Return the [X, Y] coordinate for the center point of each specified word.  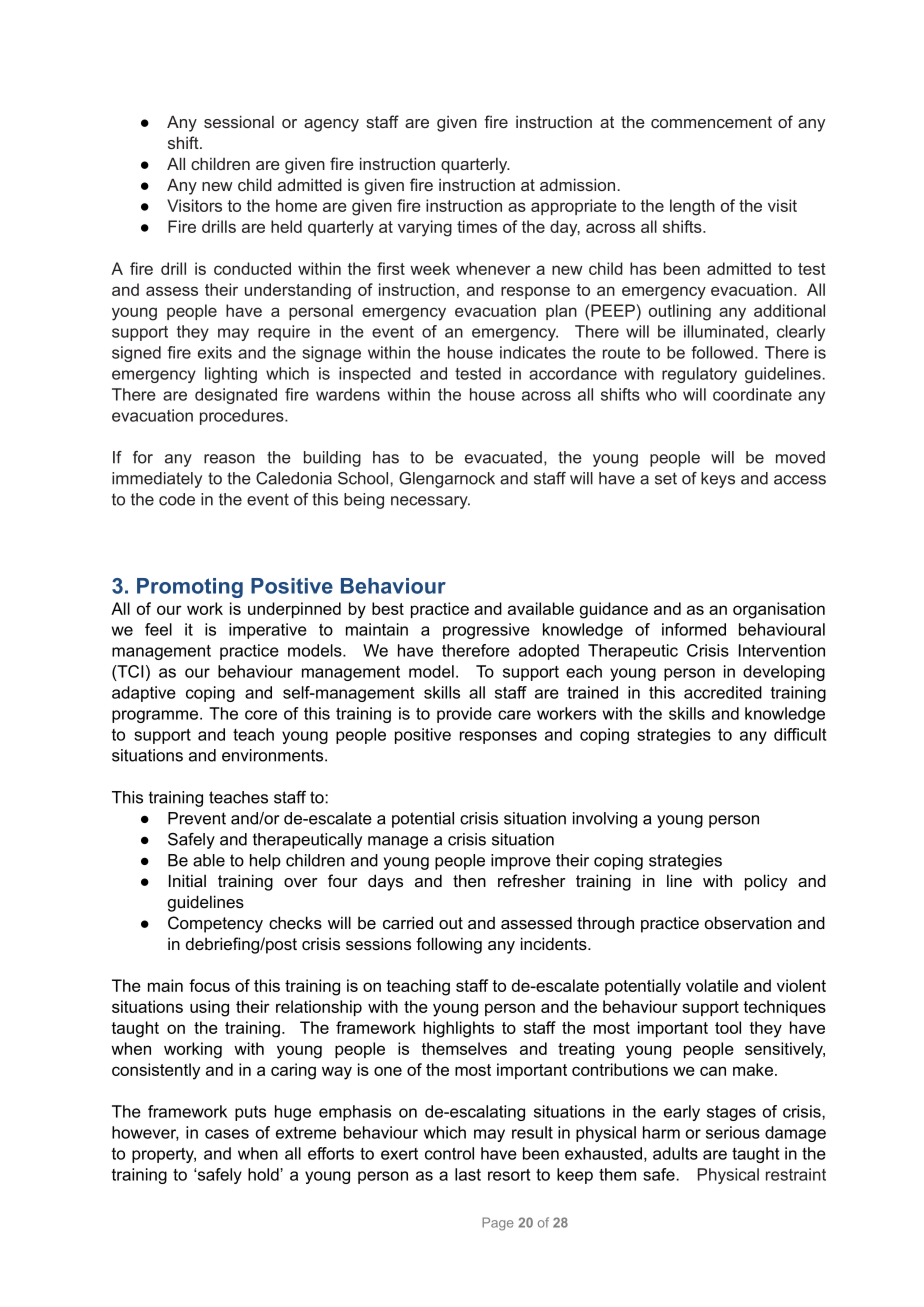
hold [264, 1174]
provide [464, 715]
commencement [711, 122]
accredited [723, 692]
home [296, 205]
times [477, 226]
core [261, 715]
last [468, 1174]
